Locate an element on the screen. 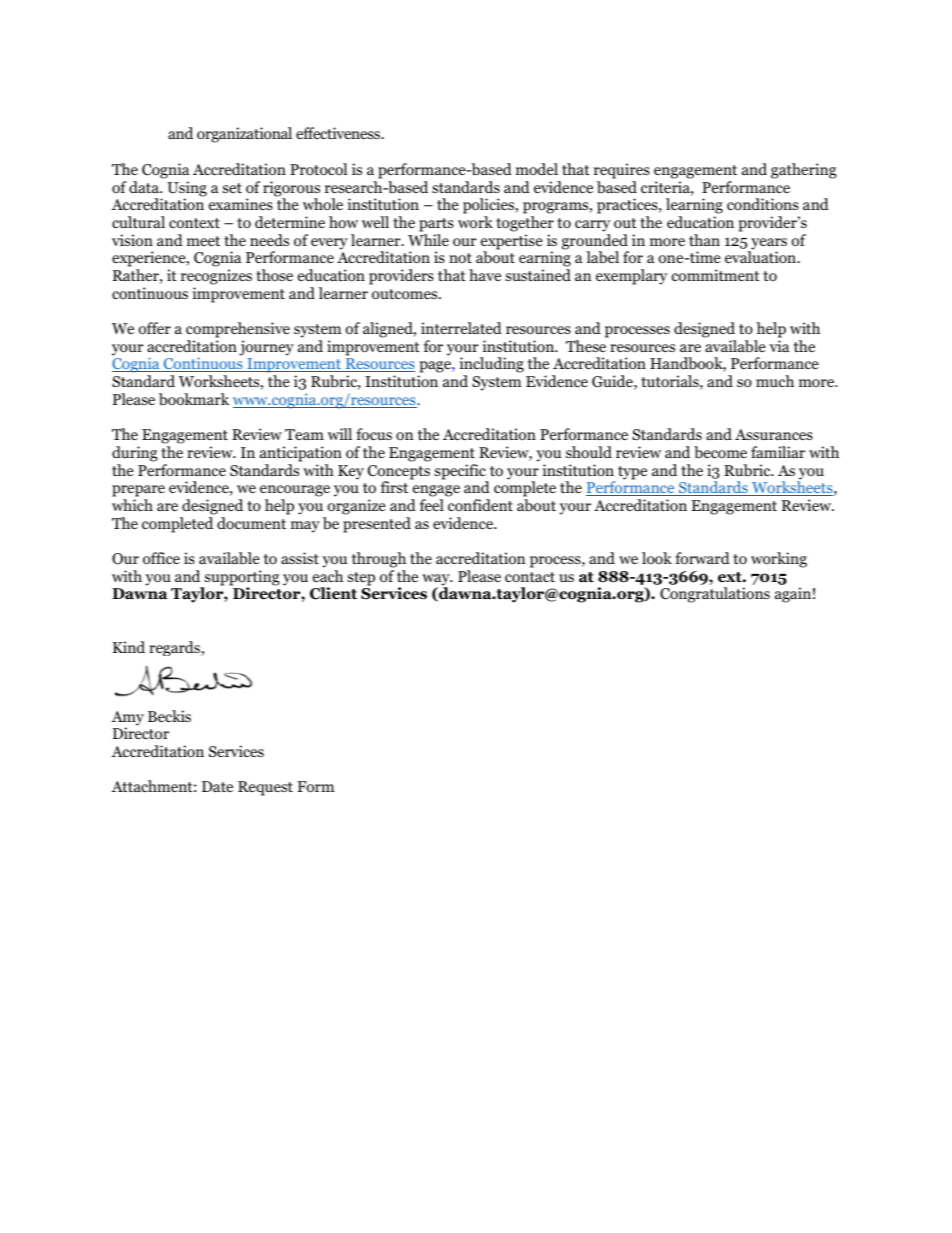  via is located at coordinates (780, 346).
